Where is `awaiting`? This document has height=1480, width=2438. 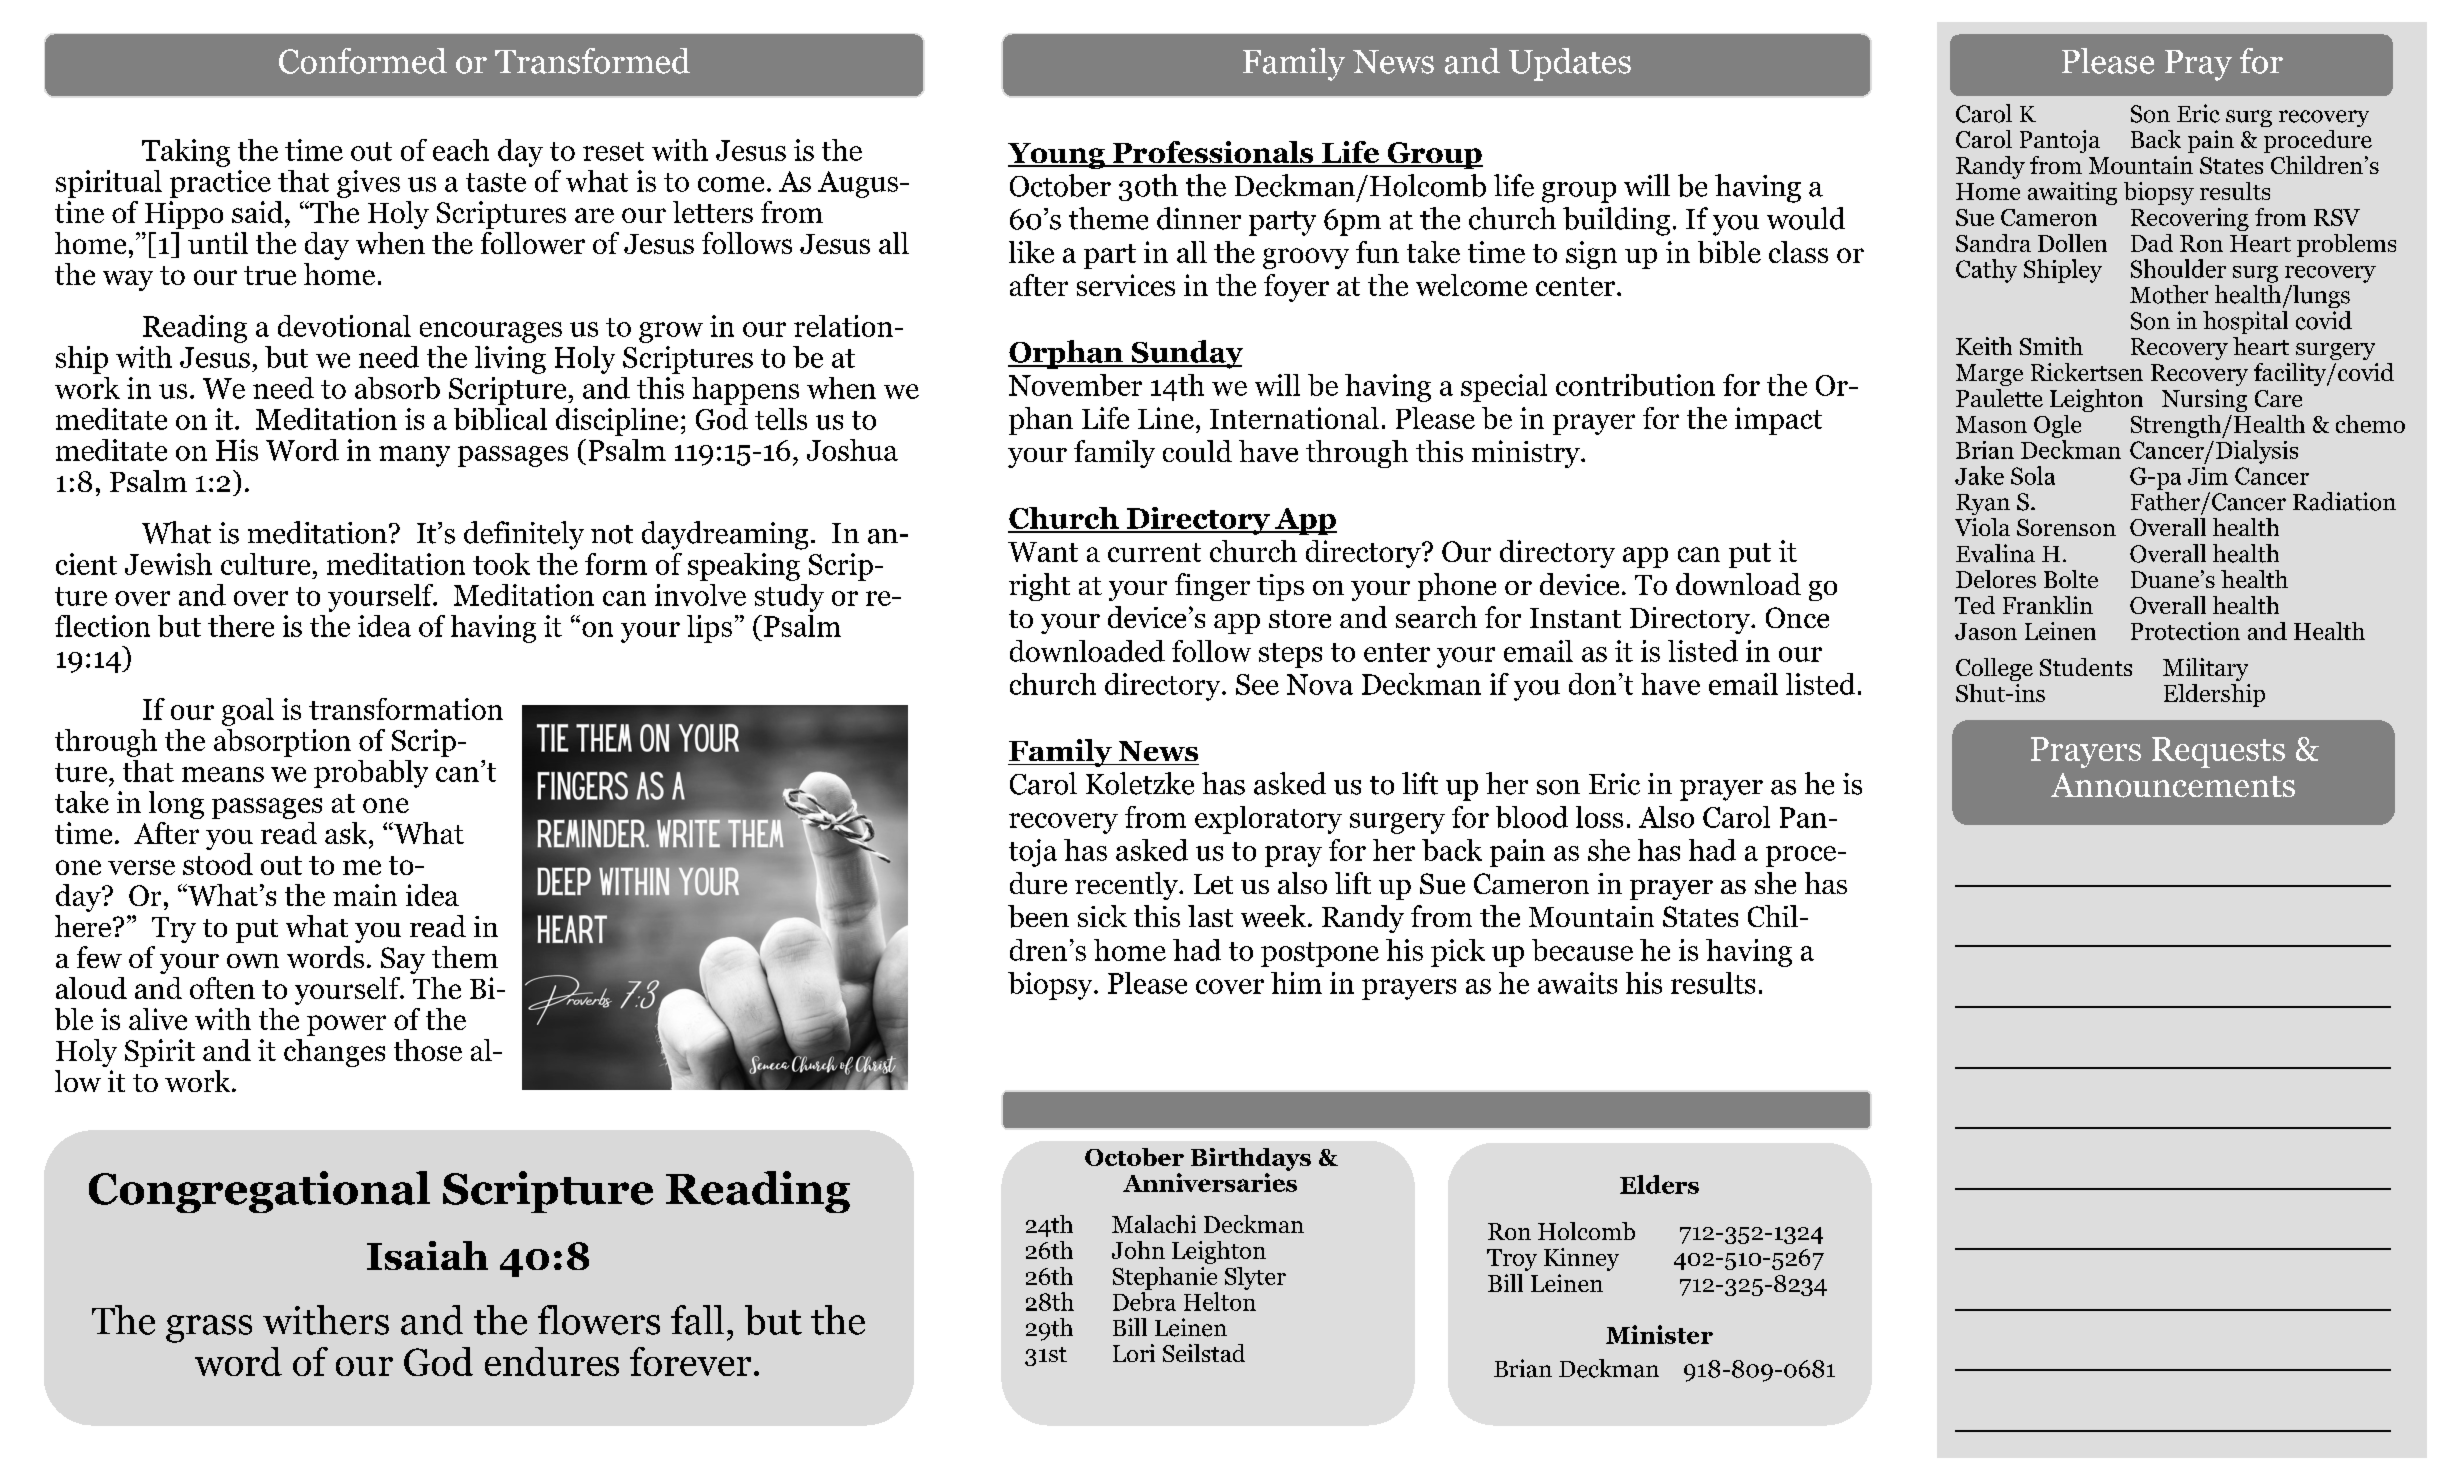 awaiting is located at coordinates (2072, 193).
